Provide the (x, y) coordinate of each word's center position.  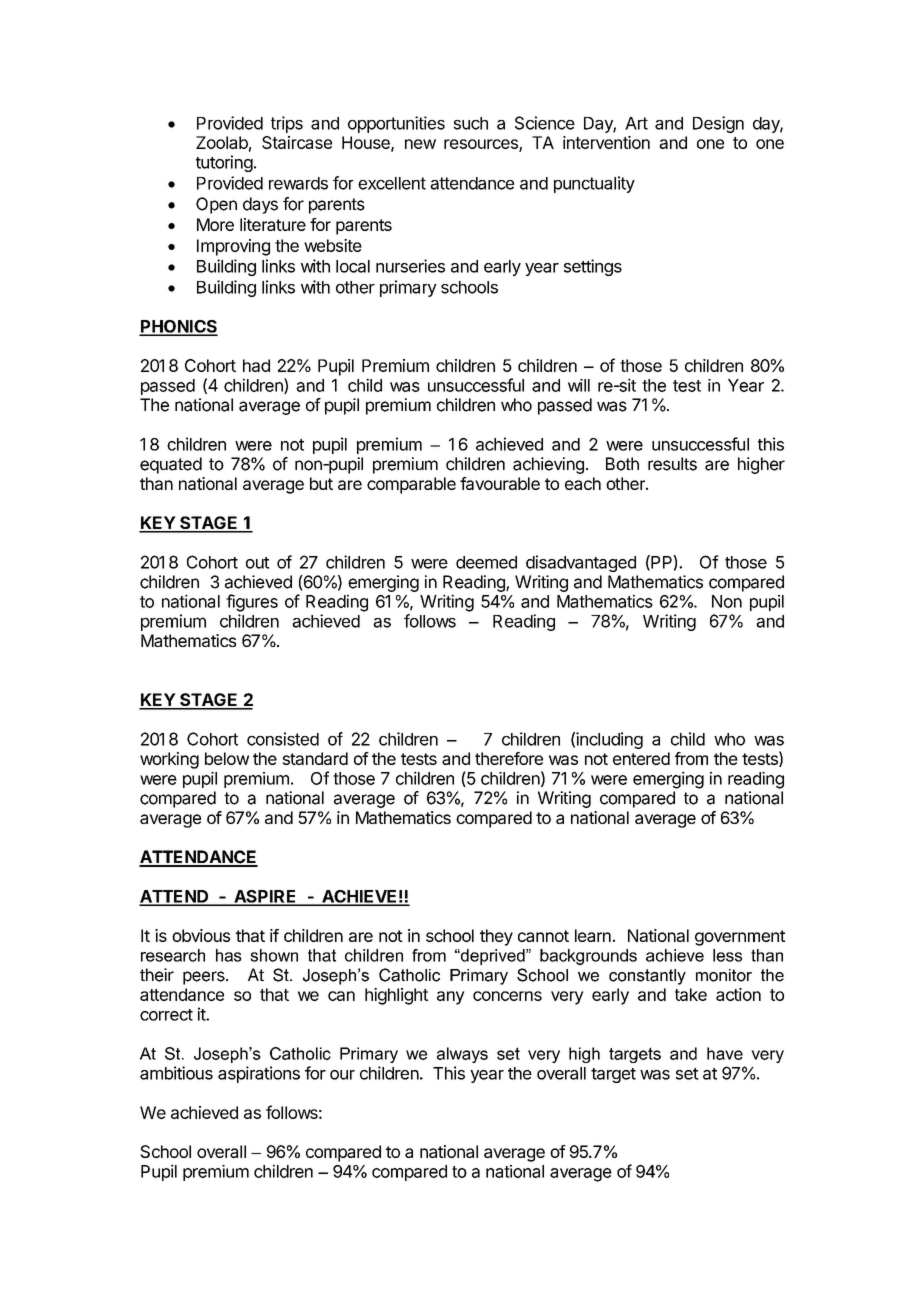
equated (171, 465)
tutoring (224, 163)
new (420, 144)
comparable (411, 485)
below (227, 758)
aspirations (259, 1074)
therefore (509, 758)
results (672, 464)
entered (641, 758)
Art (636, 123)
